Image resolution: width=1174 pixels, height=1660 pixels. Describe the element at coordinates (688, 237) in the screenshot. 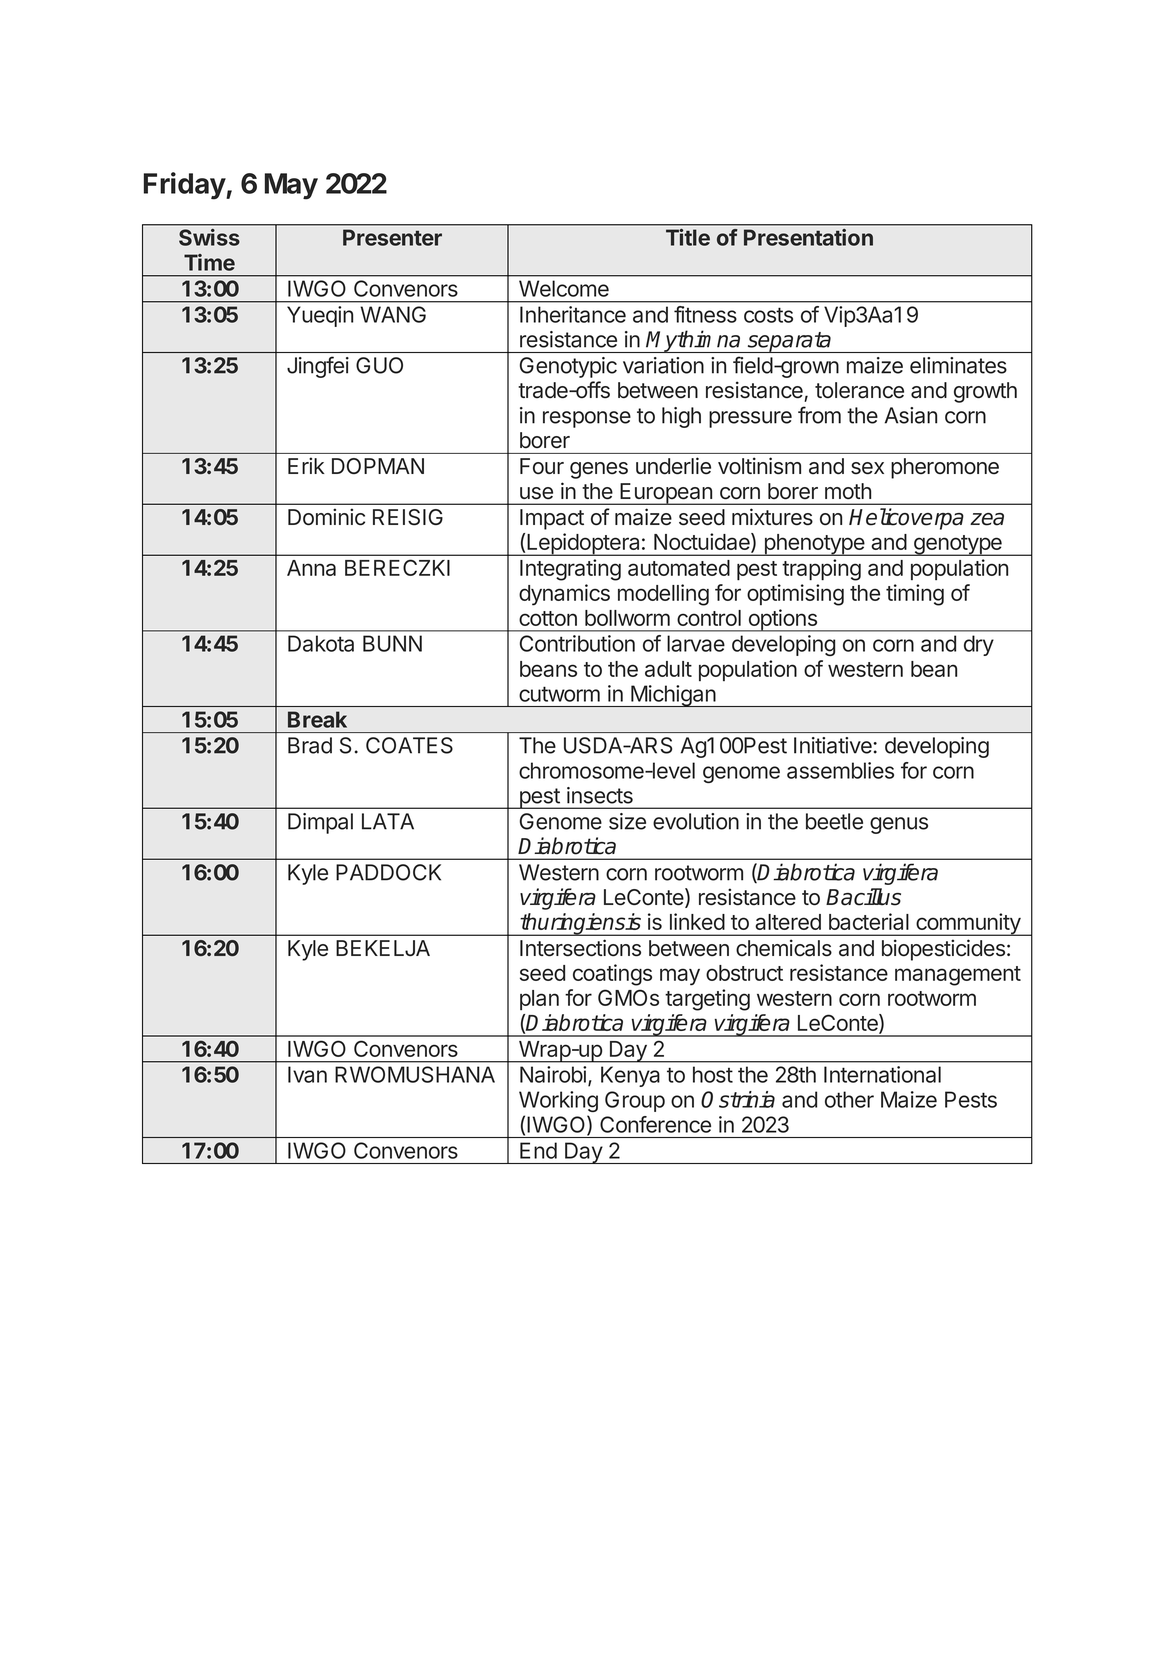

I see `Title` at that location.
